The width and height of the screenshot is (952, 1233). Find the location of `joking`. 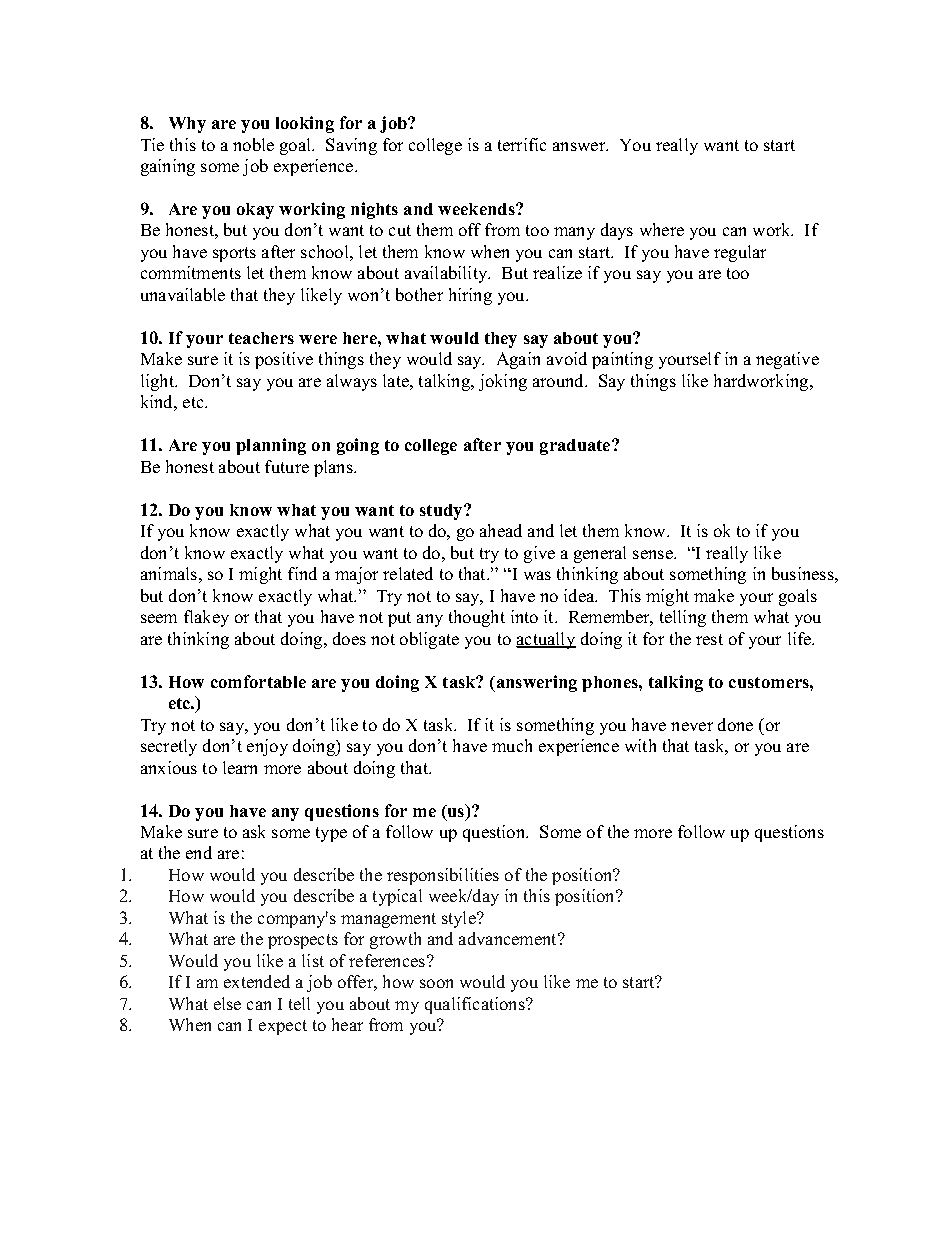

joking is located at coordinates (503, 382).
